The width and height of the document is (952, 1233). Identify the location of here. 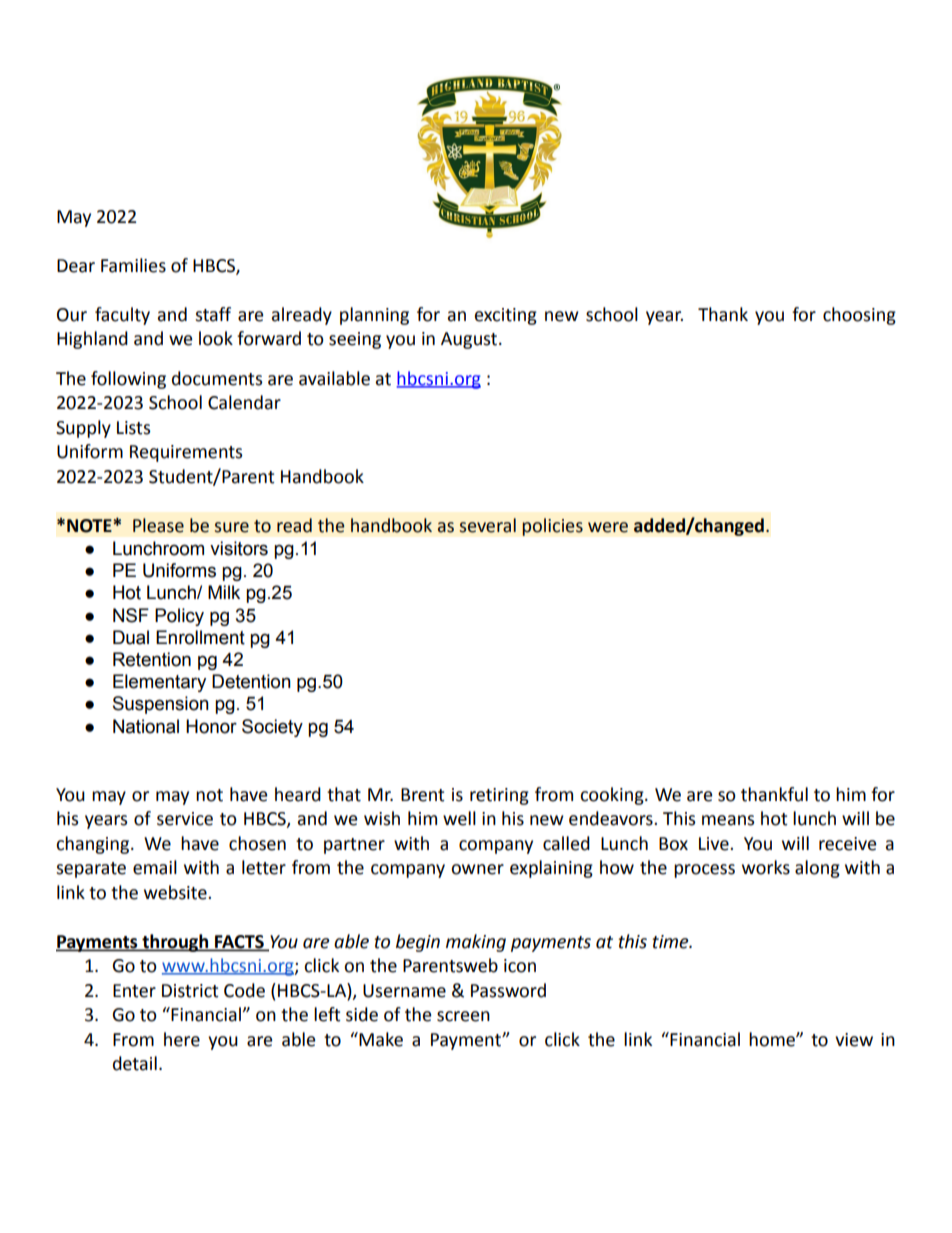
(182, 1039).
